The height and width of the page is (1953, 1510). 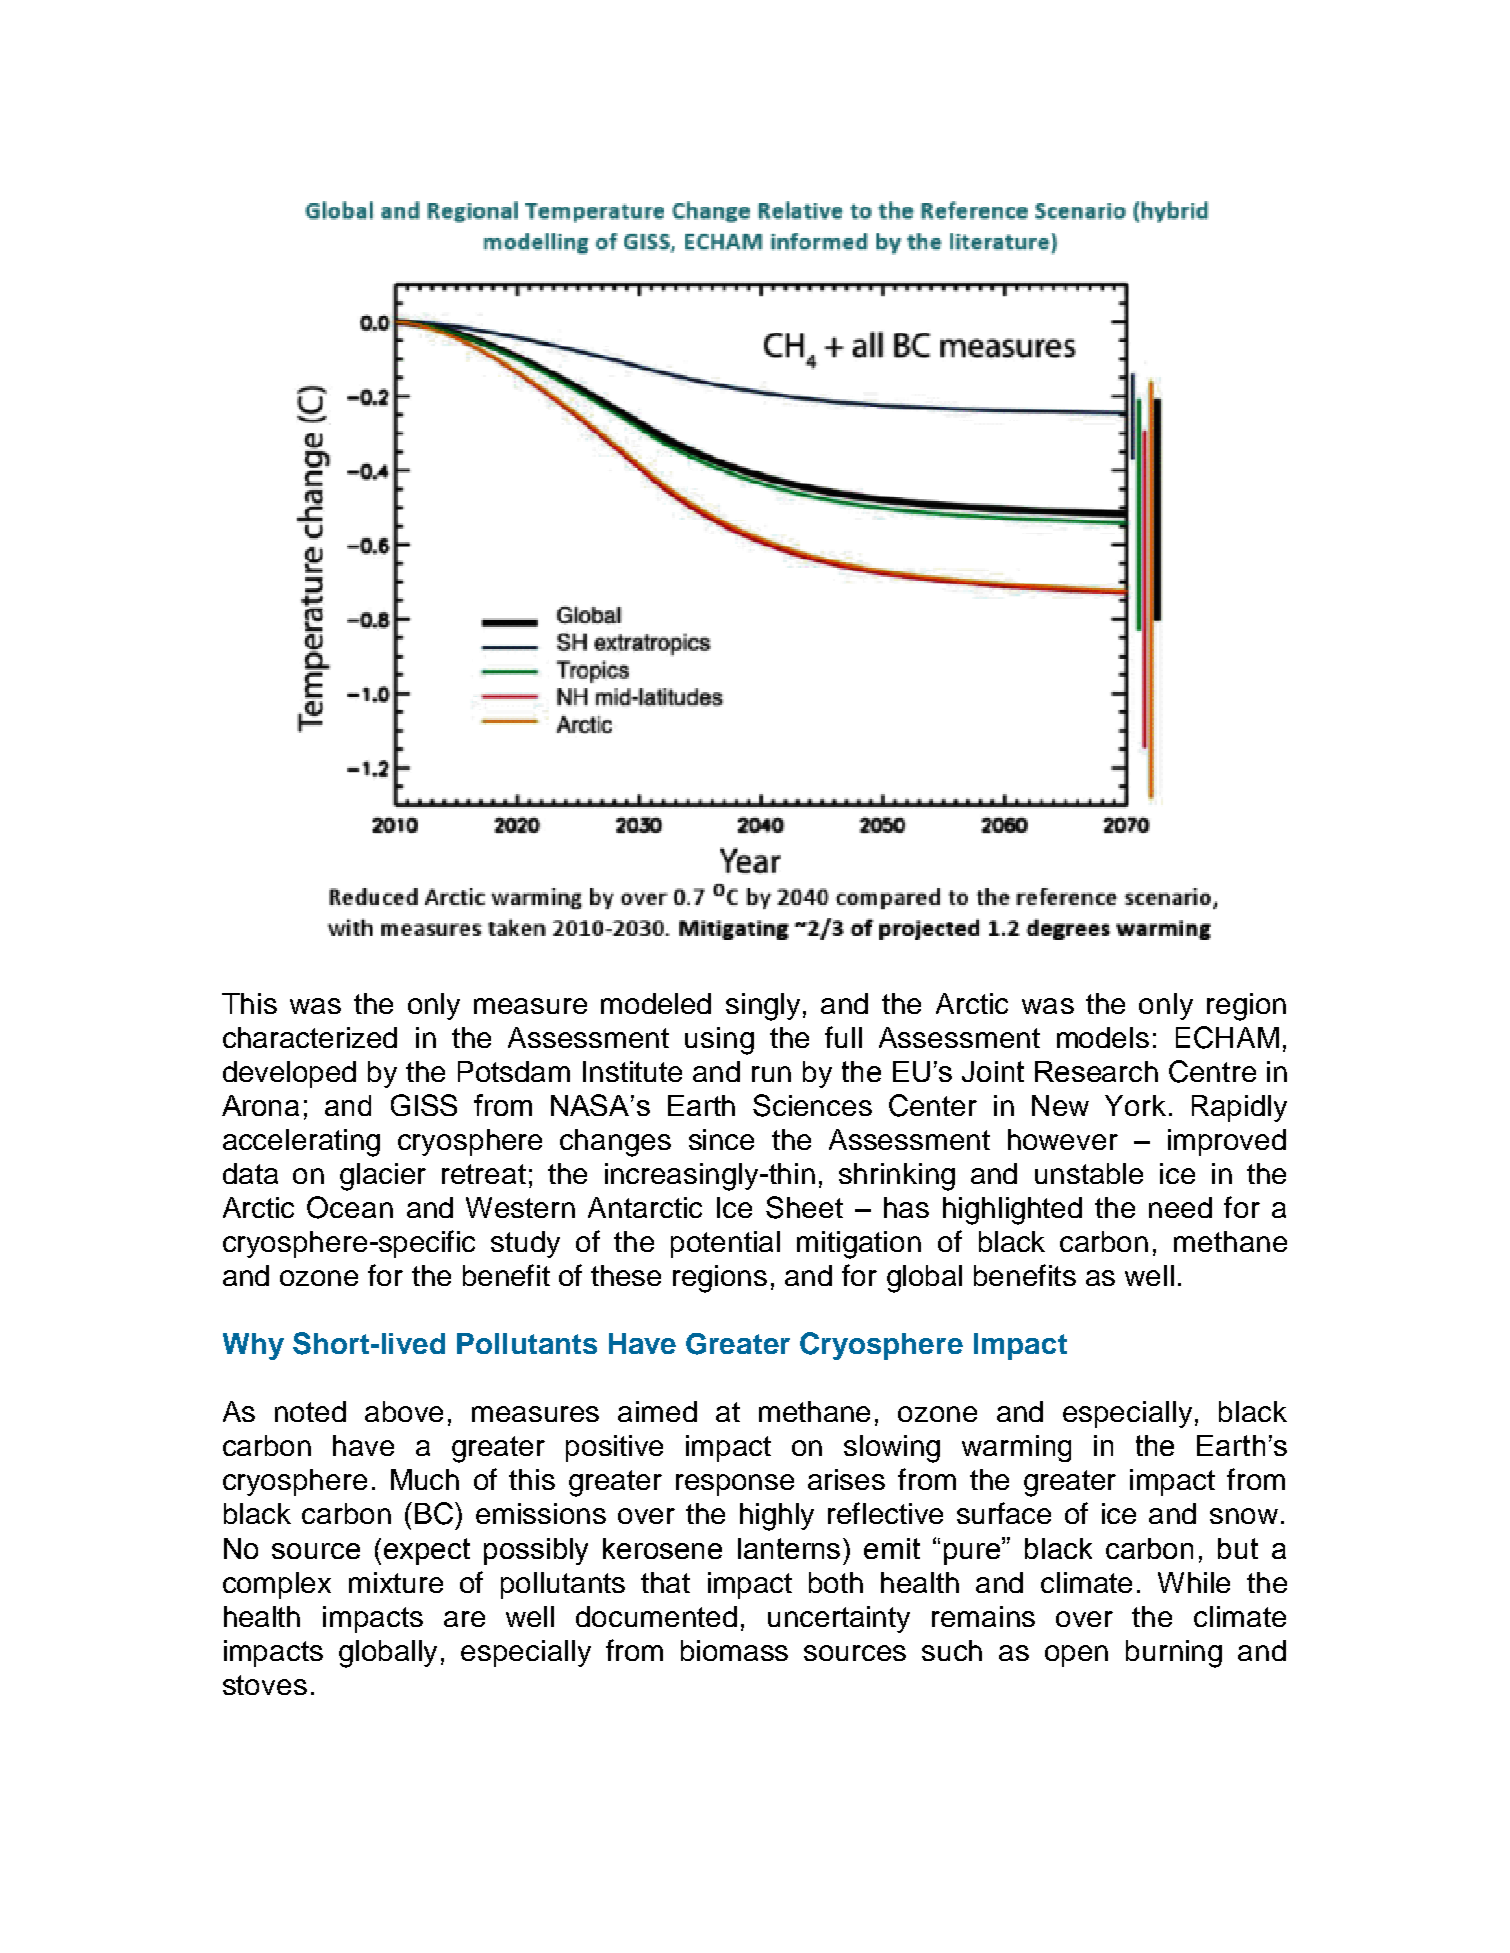 I want to click on stoves, so click(x=265, y=1685).
